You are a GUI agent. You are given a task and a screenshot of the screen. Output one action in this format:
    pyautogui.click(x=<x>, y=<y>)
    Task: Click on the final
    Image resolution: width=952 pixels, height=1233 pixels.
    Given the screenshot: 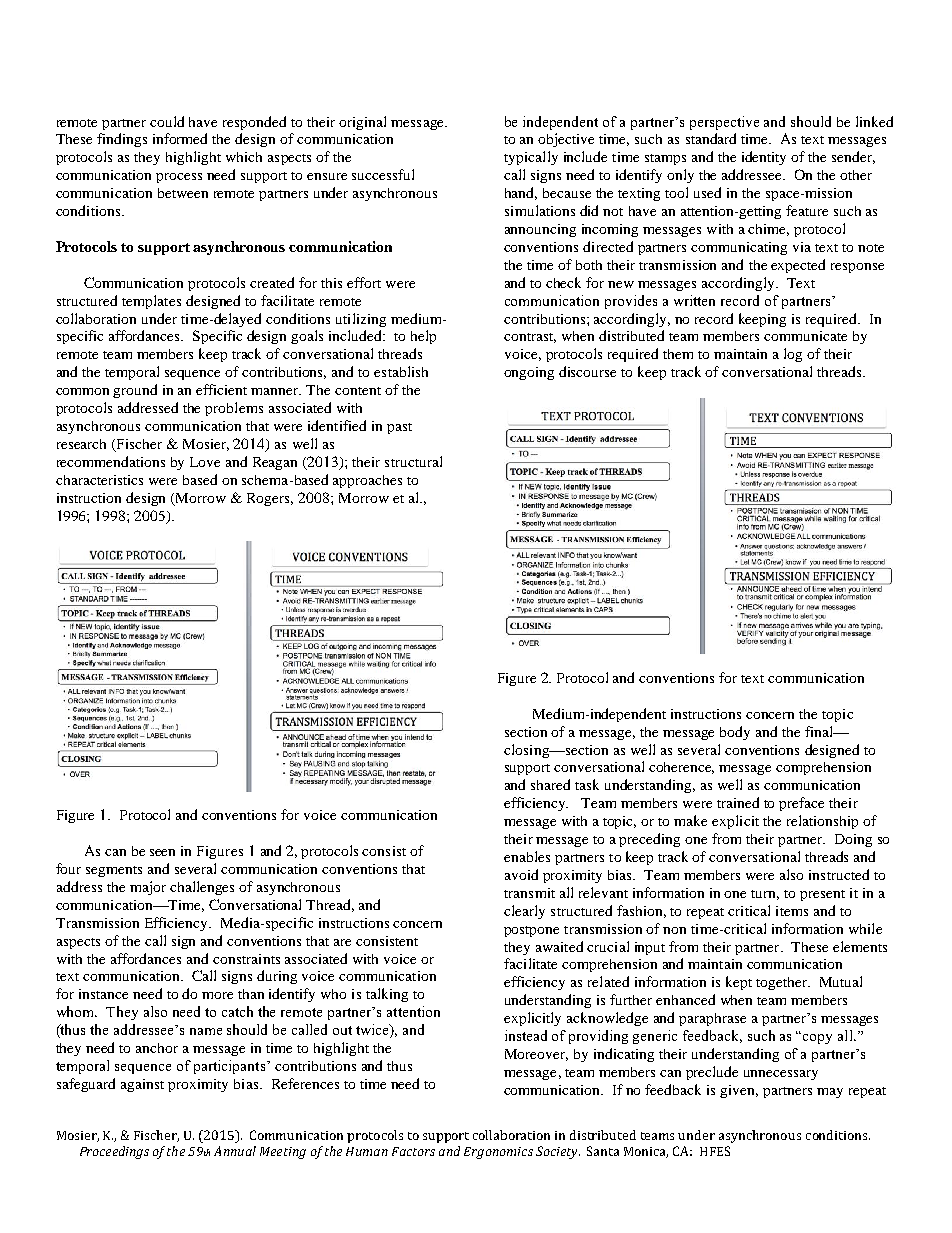 What is the action you would take?
    pyautogui.click(x=820, y=731)
